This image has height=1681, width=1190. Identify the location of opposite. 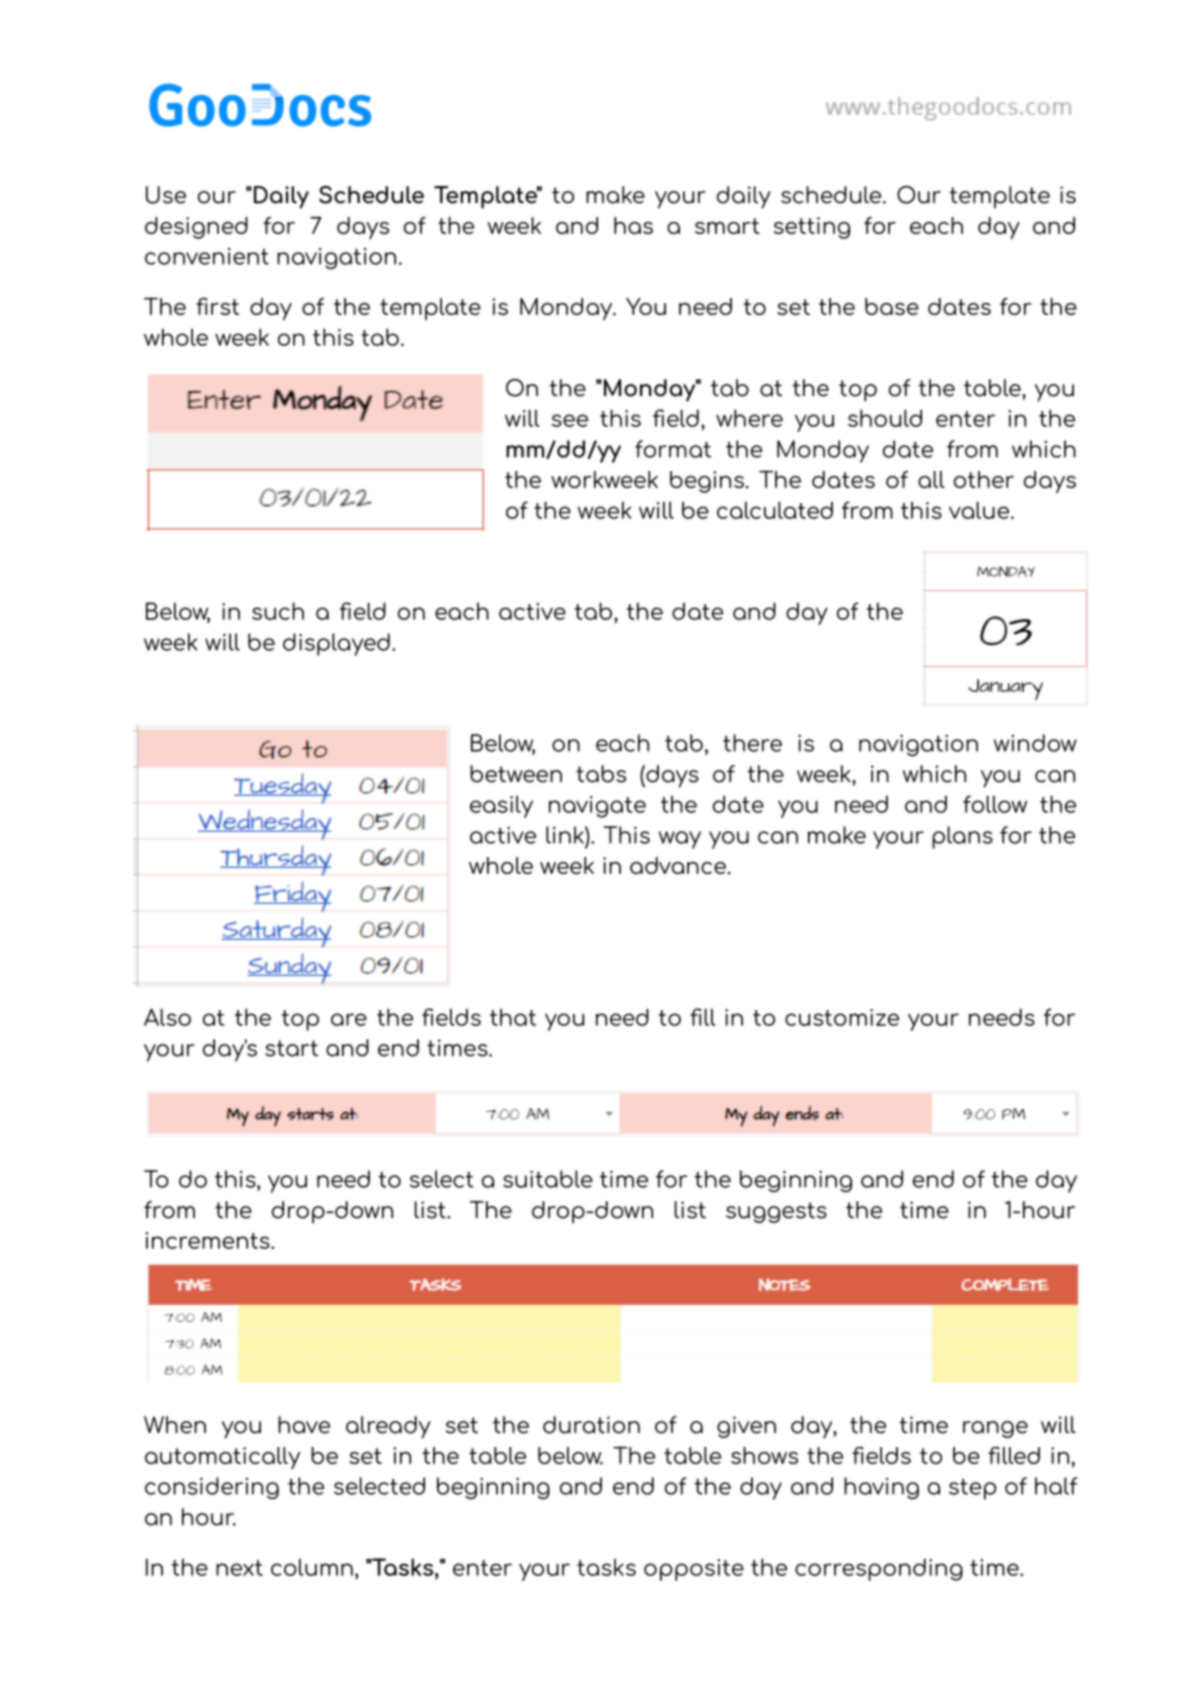
(694, 1570).
